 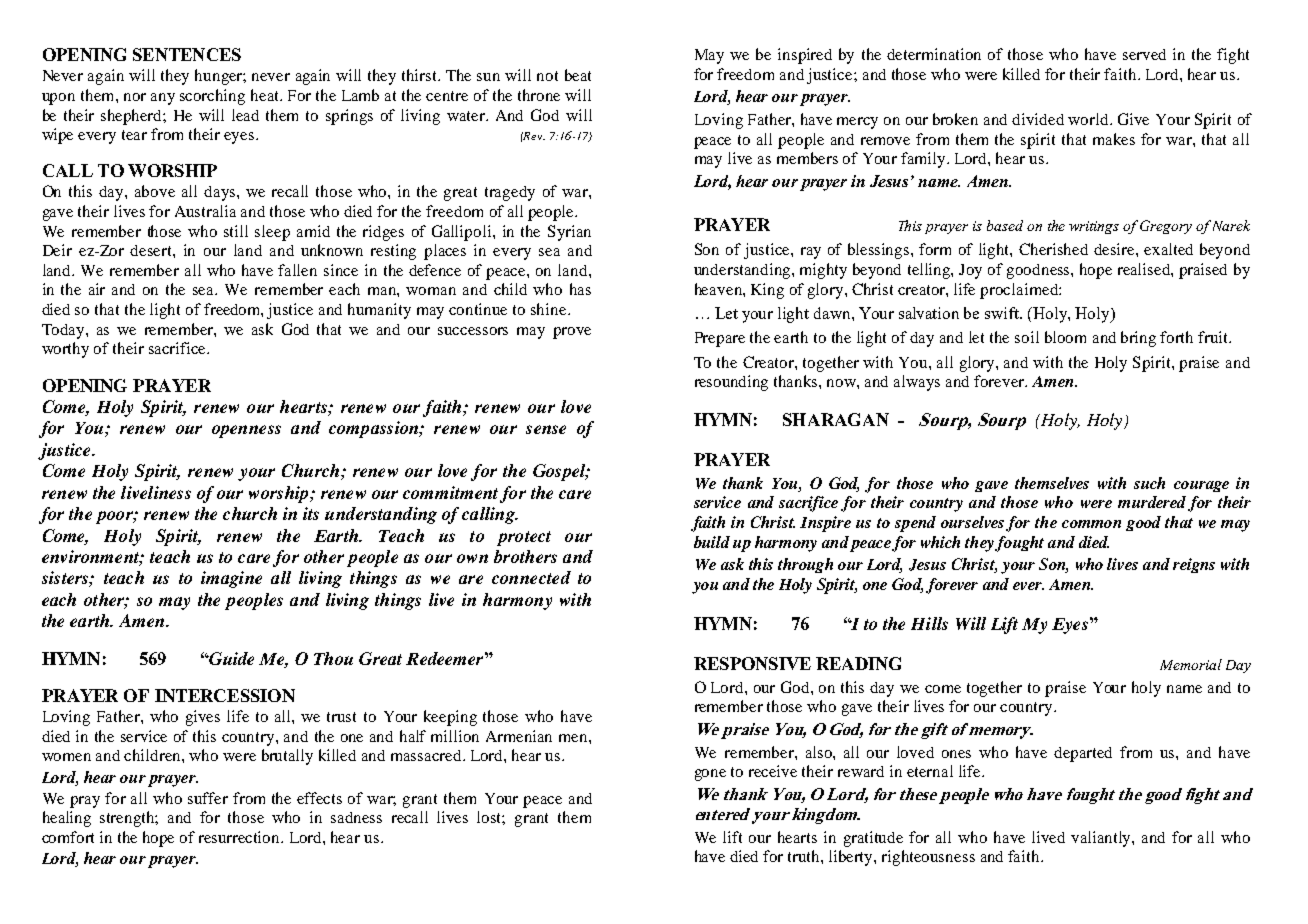 What do you see at coordinates (580, 289) in the image?
I see `has` at bounding box center [580, 289].
